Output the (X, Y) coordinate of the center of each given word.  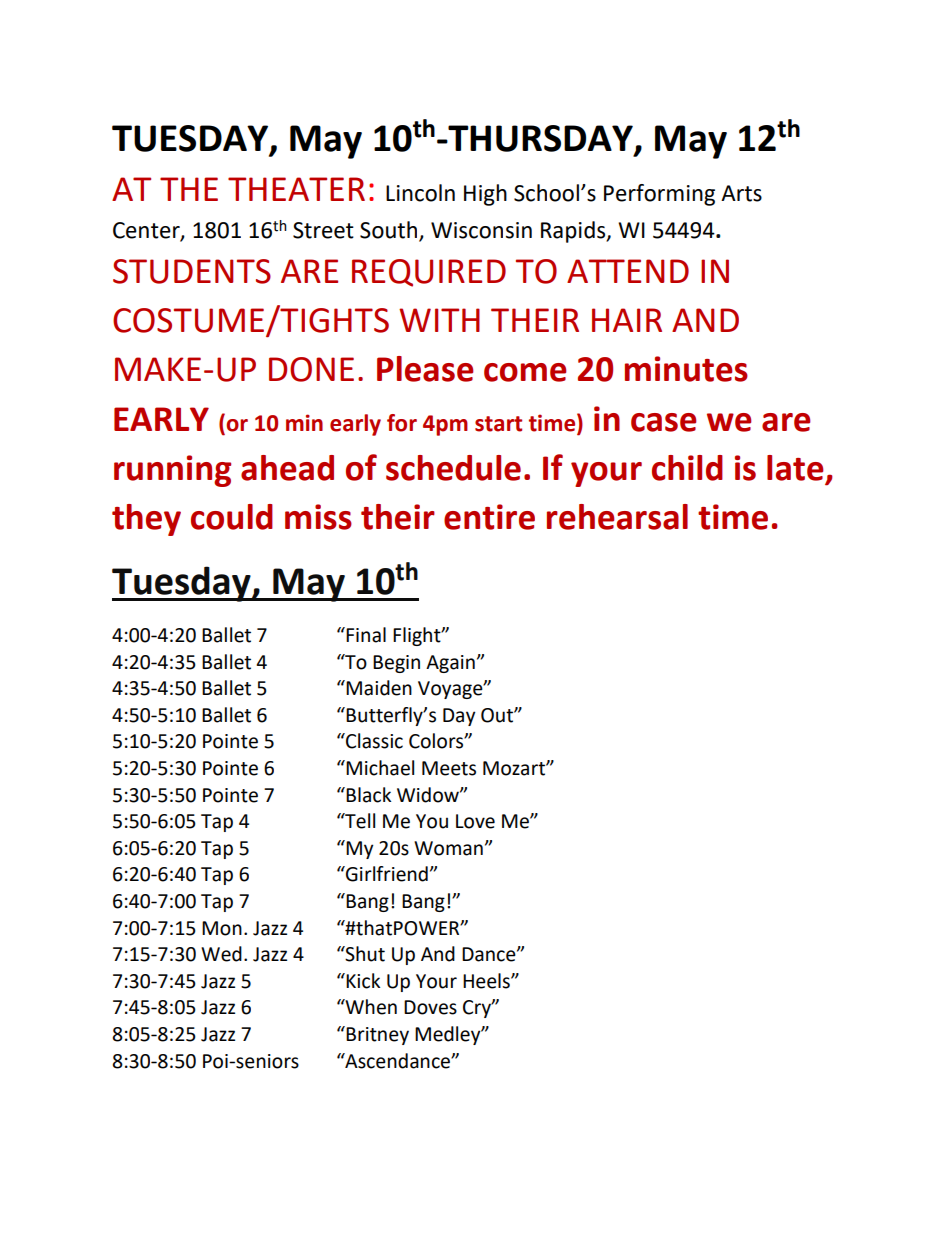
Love (475, 821)
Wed (221, 954)
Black (368, 795)
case (663, 422)
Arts (741, 193)
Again (450, 664)
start (498, 424)
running (172, 471)
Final (366, 635)
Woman (448, 848)
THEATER (296, 189)
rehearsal (617, 517)
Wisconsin (481, 230)
